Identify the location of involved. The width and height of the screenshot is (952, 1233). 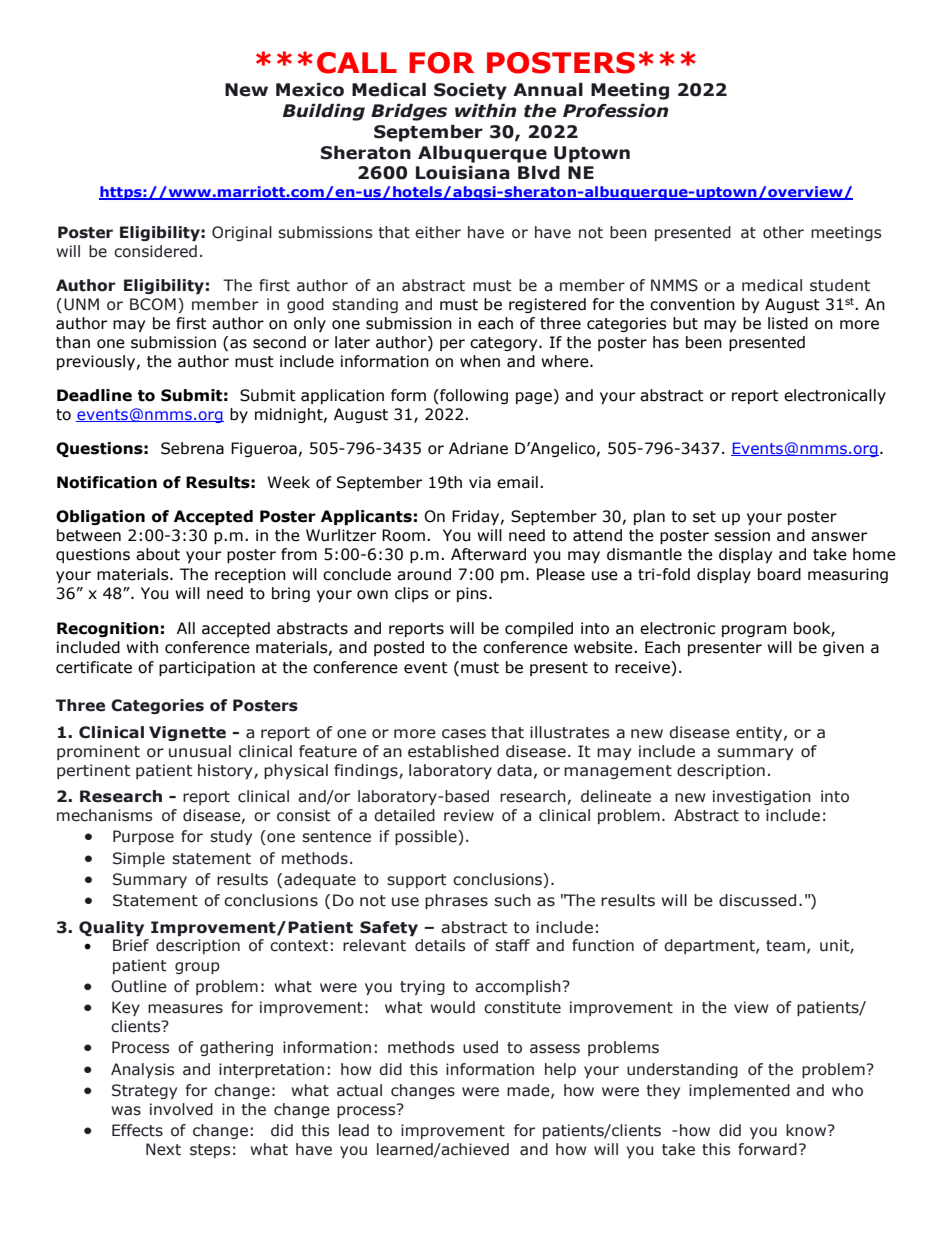
(181, 1109).
